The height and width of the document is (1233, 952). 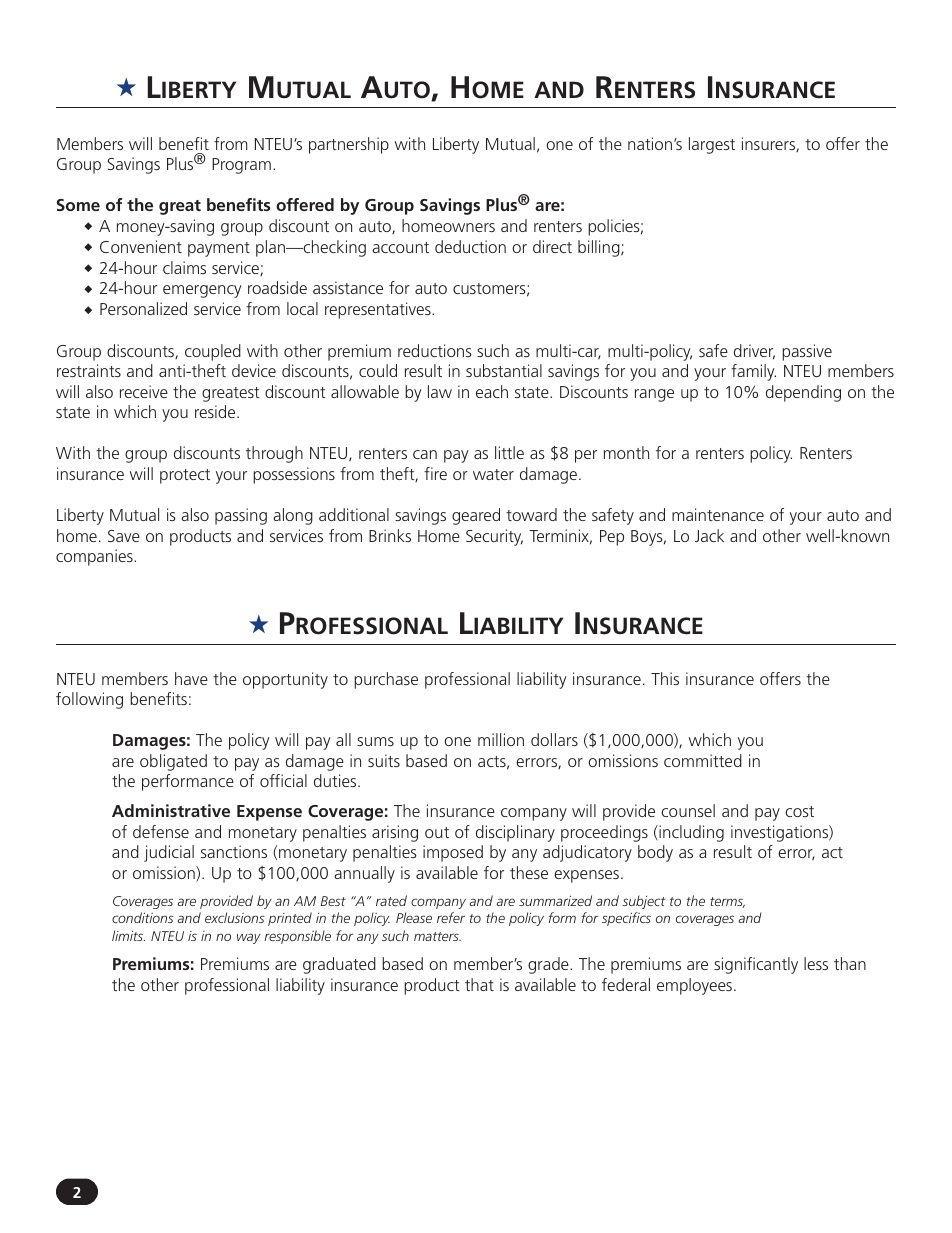 I want to click on that, so click(x=479, y=984).
